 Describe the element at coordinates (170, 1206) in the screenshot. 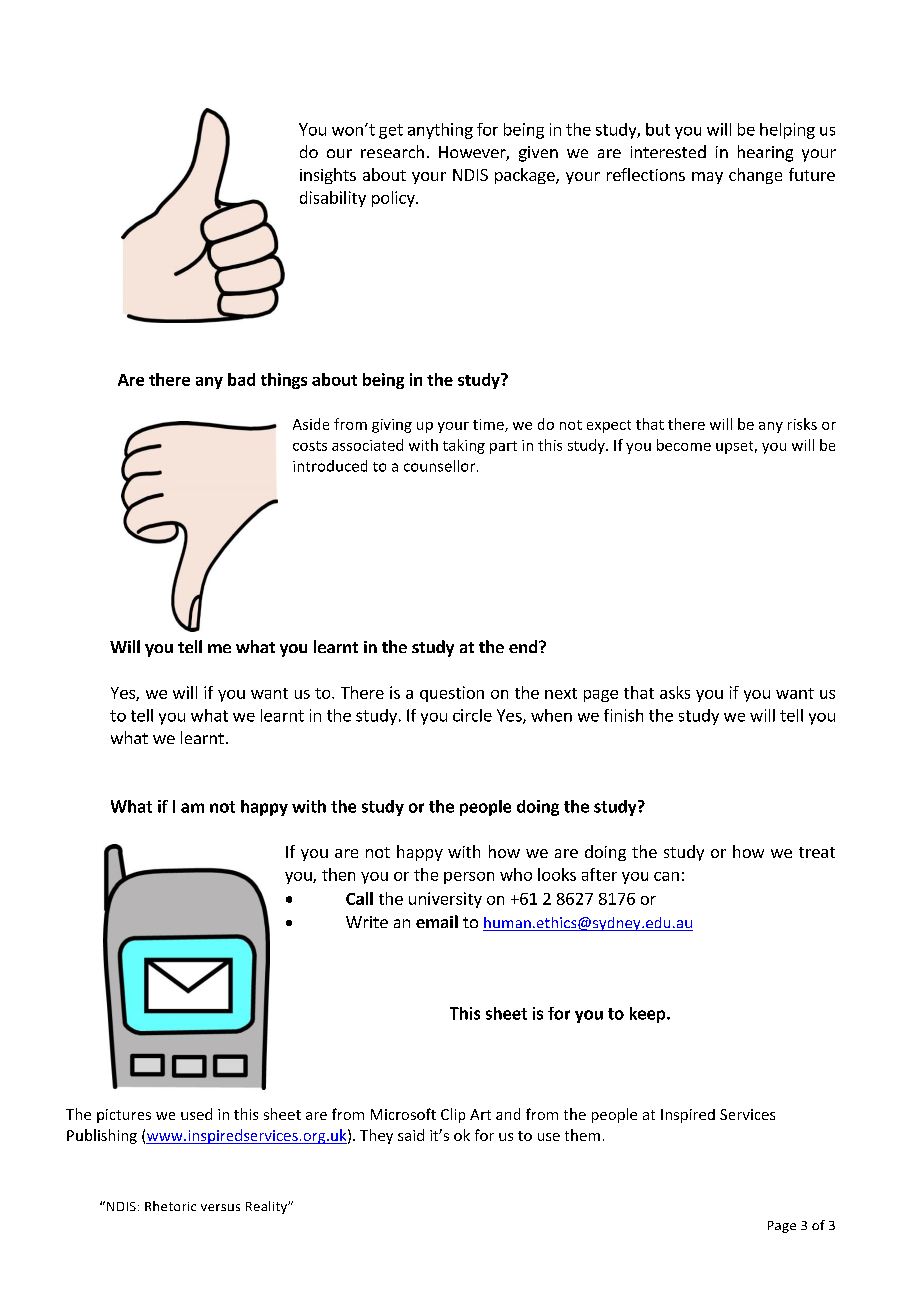

I see `Rhetoric` at that location.
